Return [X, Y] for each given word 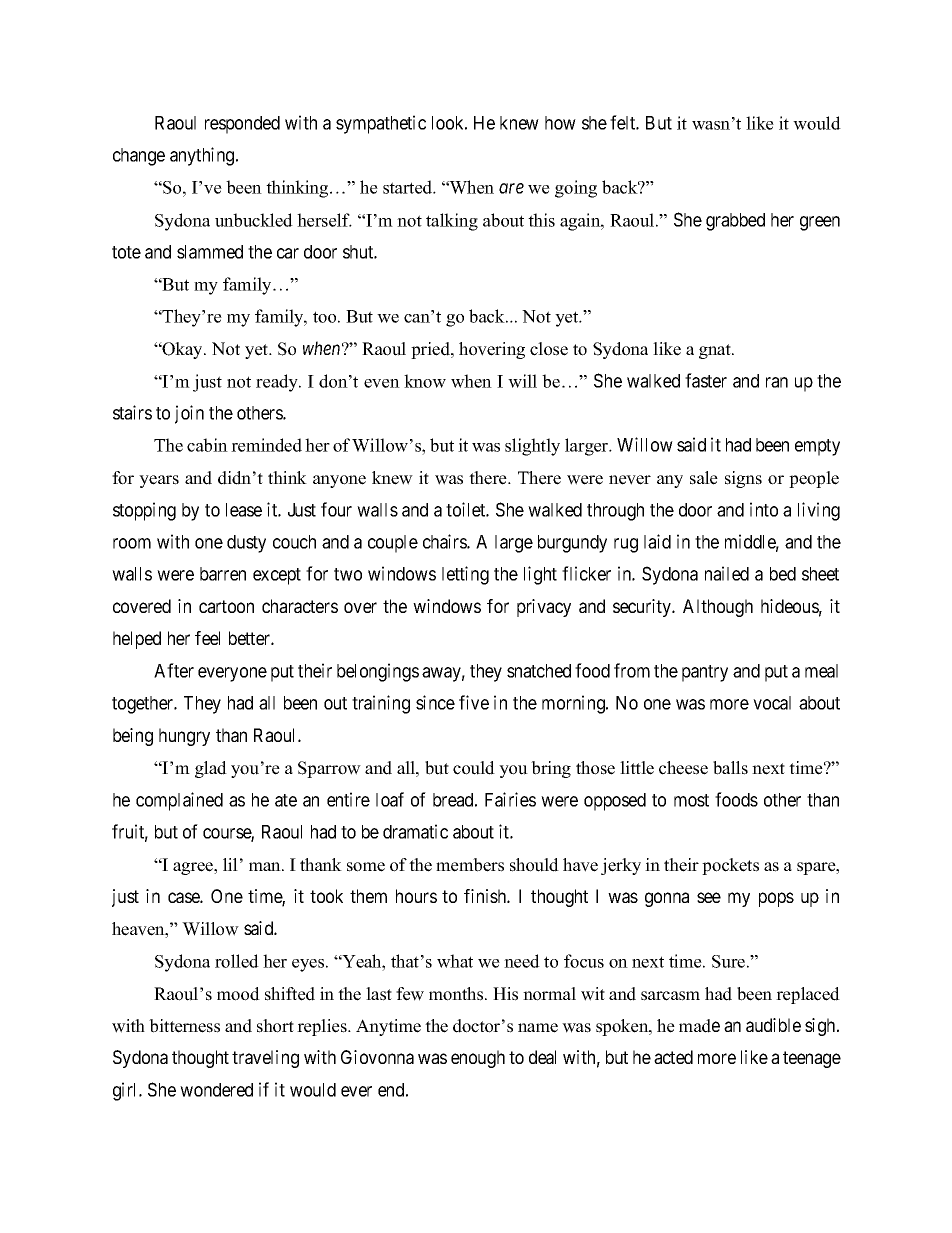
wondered [216, 1090]
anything [203, 156]
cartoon [226, 606]
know [425, 381]
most [691, 800]
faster [706, 380]
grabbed [735, 222]
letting [465, 575]
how [560, 123]
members [470, 865]
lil [230, 864]
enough [478, 1059]
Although [718, 608]
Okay [183, 350]
